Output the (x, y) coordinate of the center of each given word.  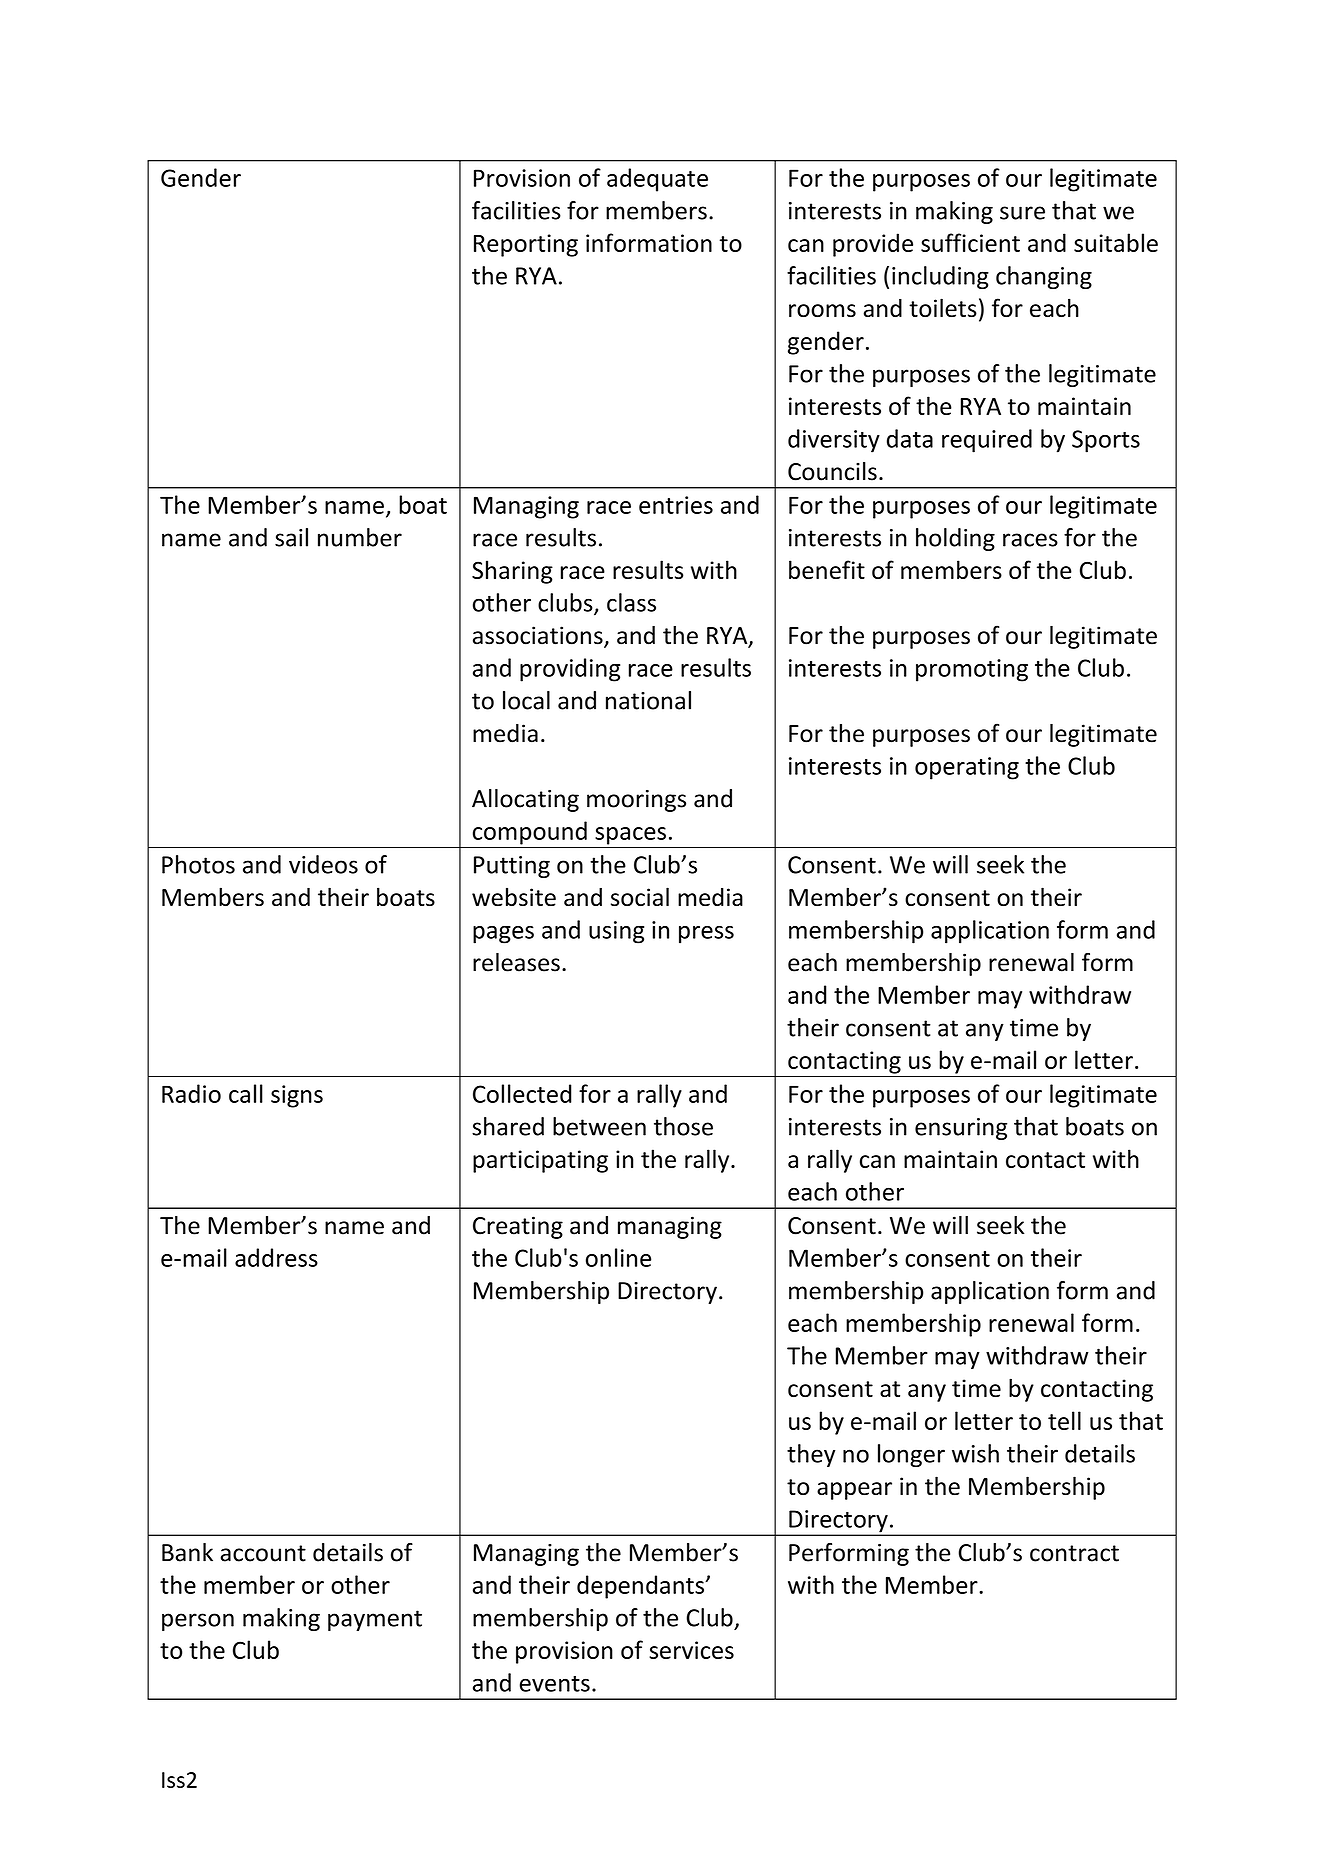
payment (375, 1620)
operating (967, 768)
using (616, 932)
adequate (657, 180)
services (691, 1650)
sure (1022, 213)
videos (323, 864)
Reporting (526, 245)
